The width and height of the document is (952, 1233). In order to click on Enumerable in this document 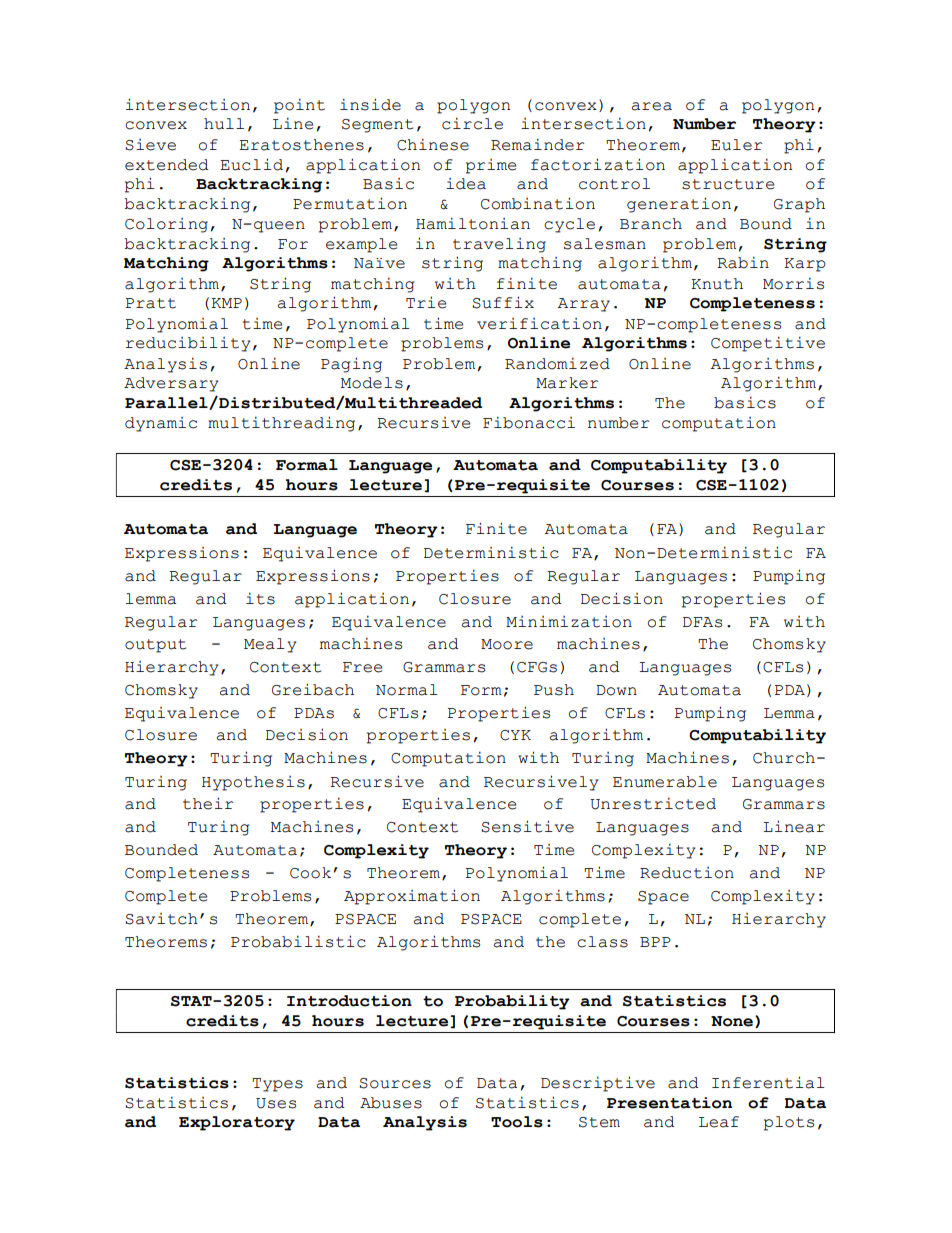, I will do `click(665, 782)`.
